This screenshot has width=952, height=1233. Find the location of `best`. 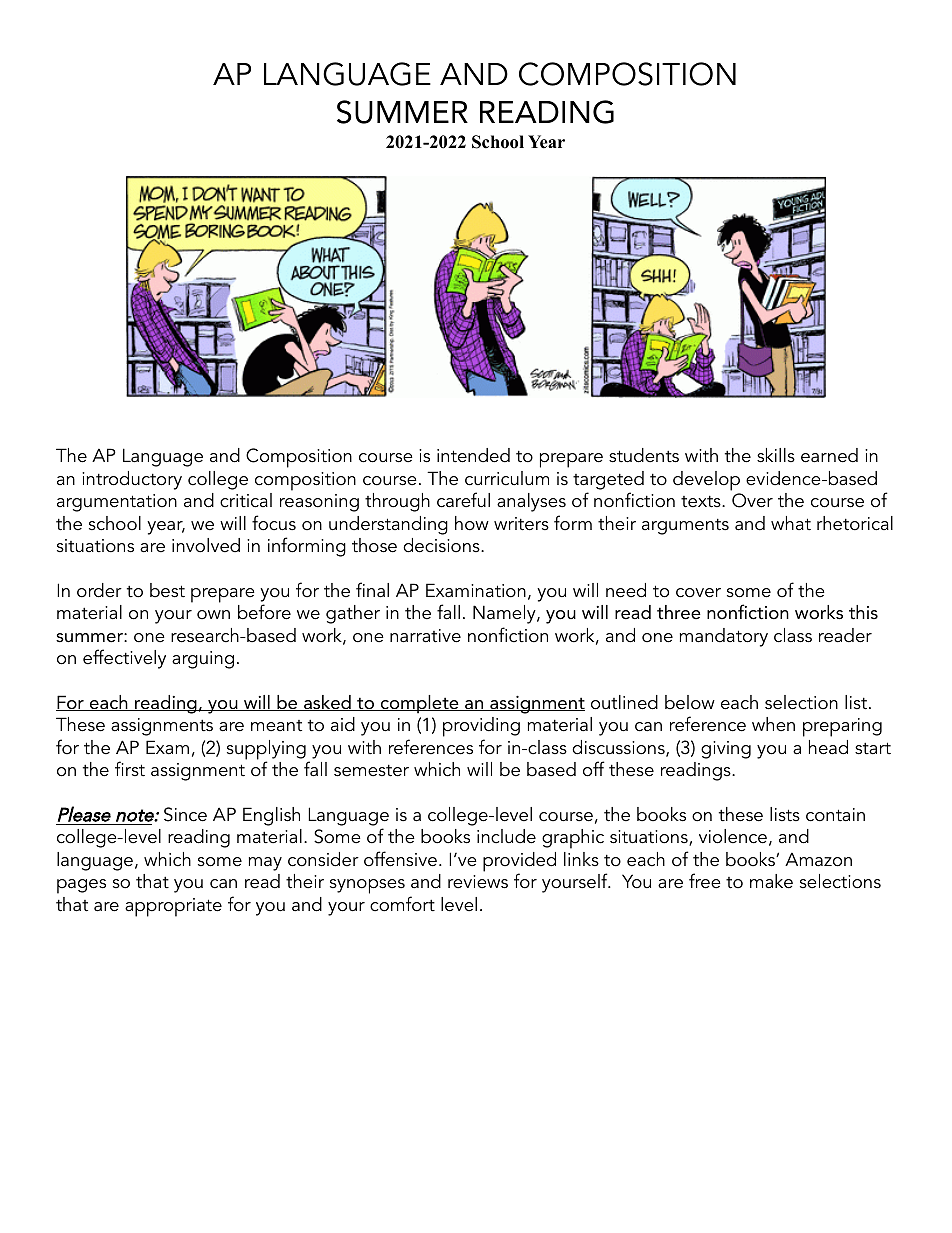

best is located at coordinates (167, 590).
